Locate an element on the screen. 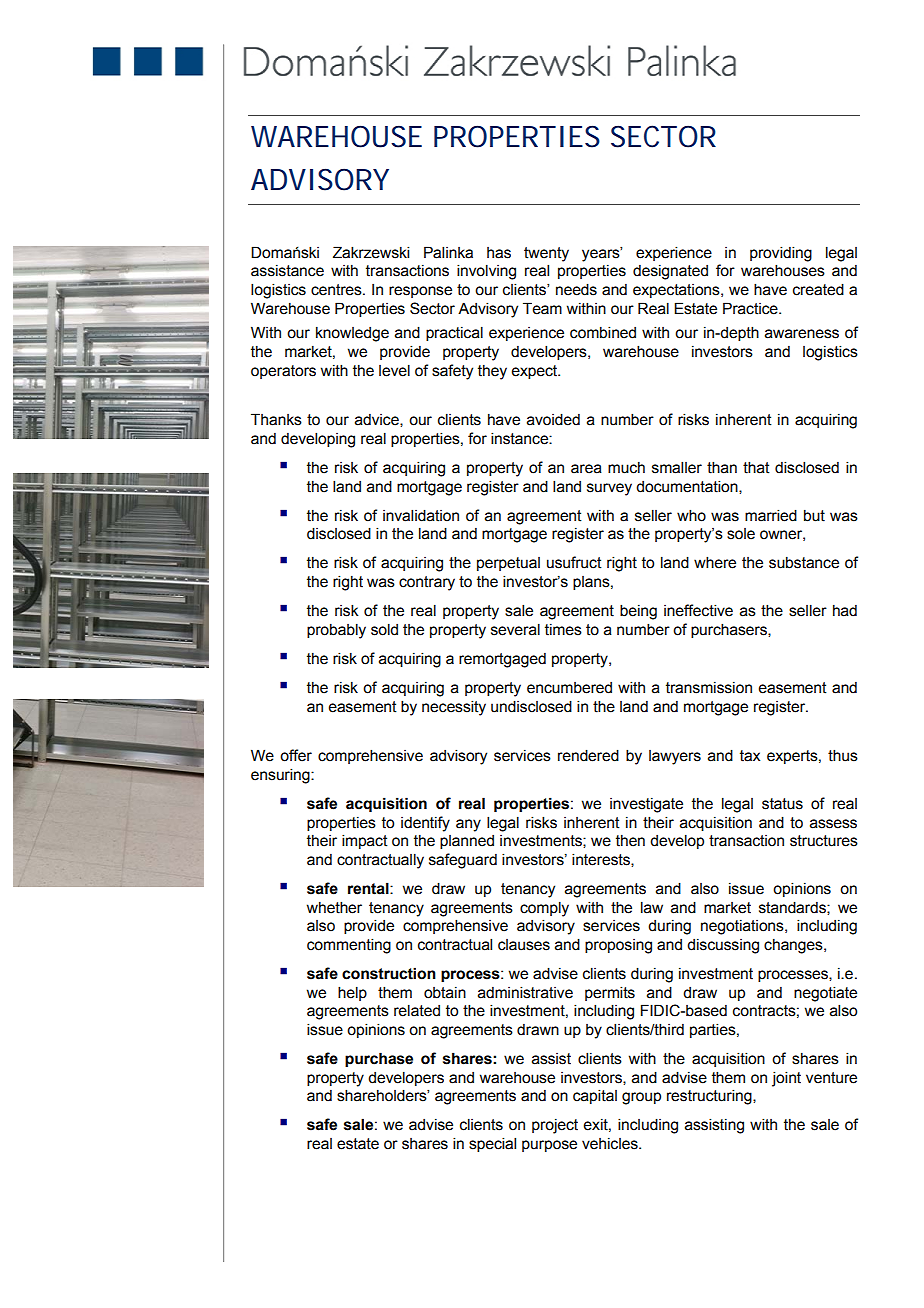 The width and height of the screenshot is (924, 1308). perpetual is located at coordinates (508, 564).
